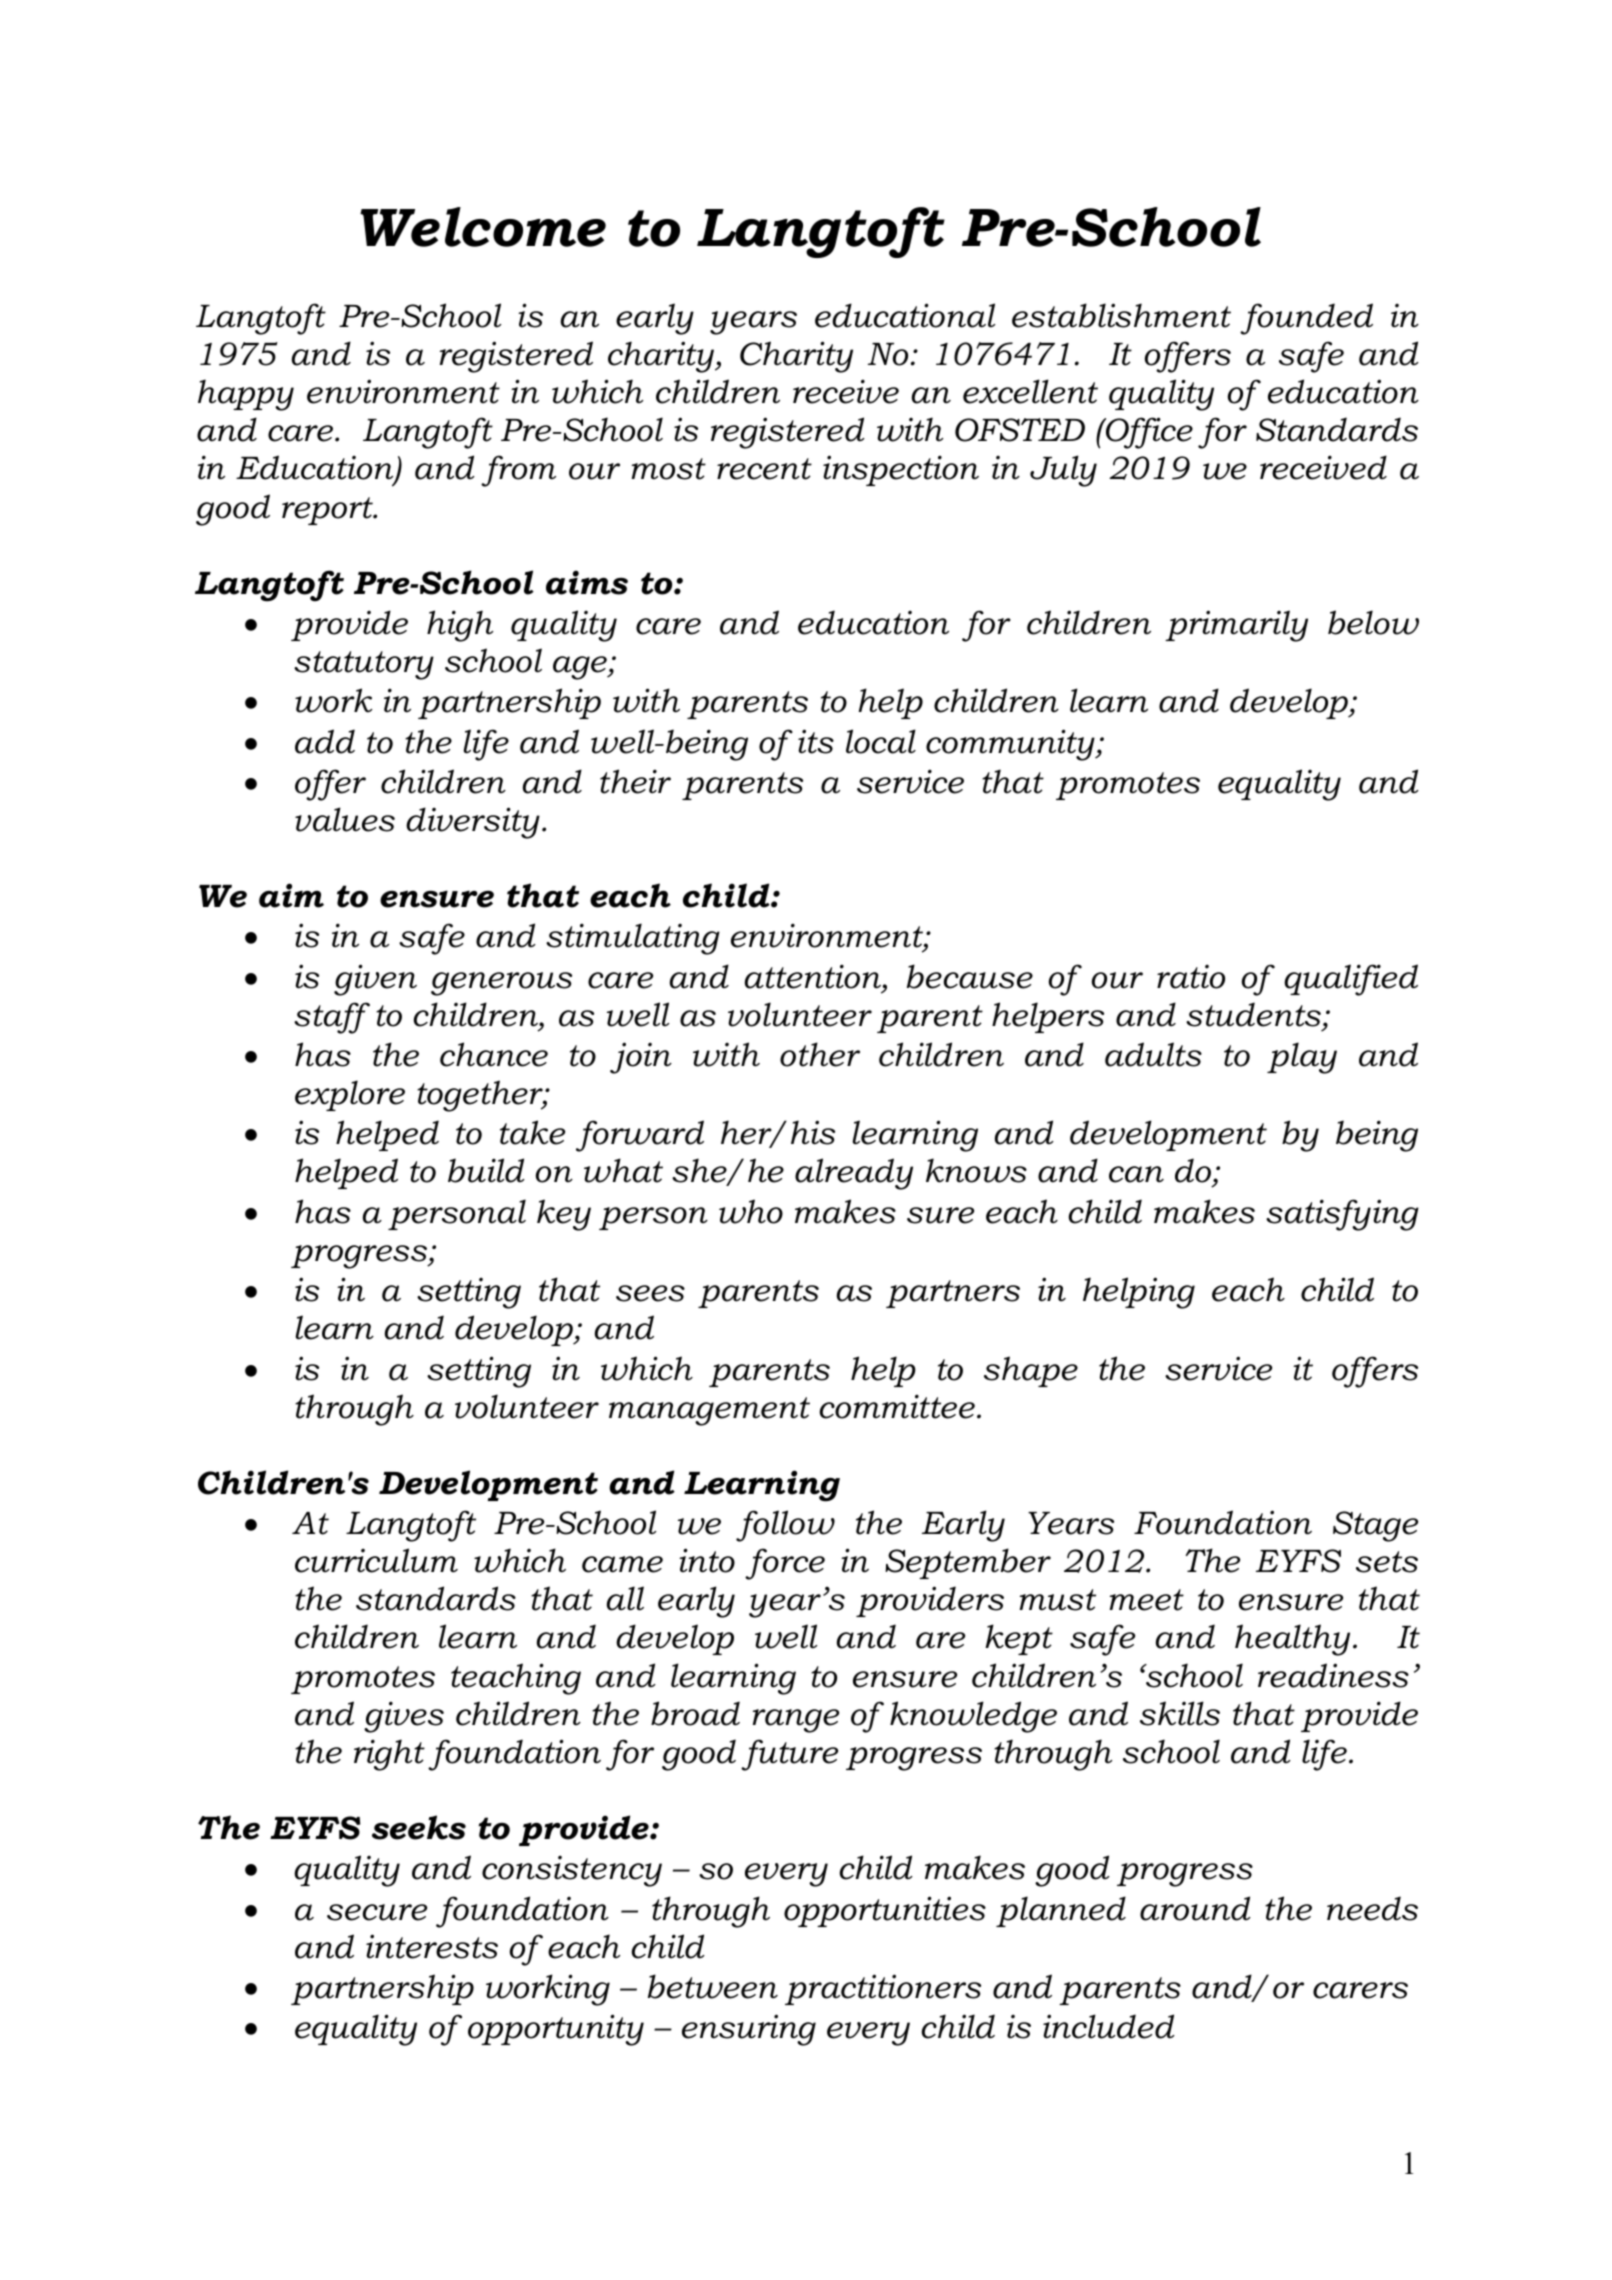  What do you see at coordinates (764, 469) in the image?
I see `recent` at bounding box center [764, 469].
